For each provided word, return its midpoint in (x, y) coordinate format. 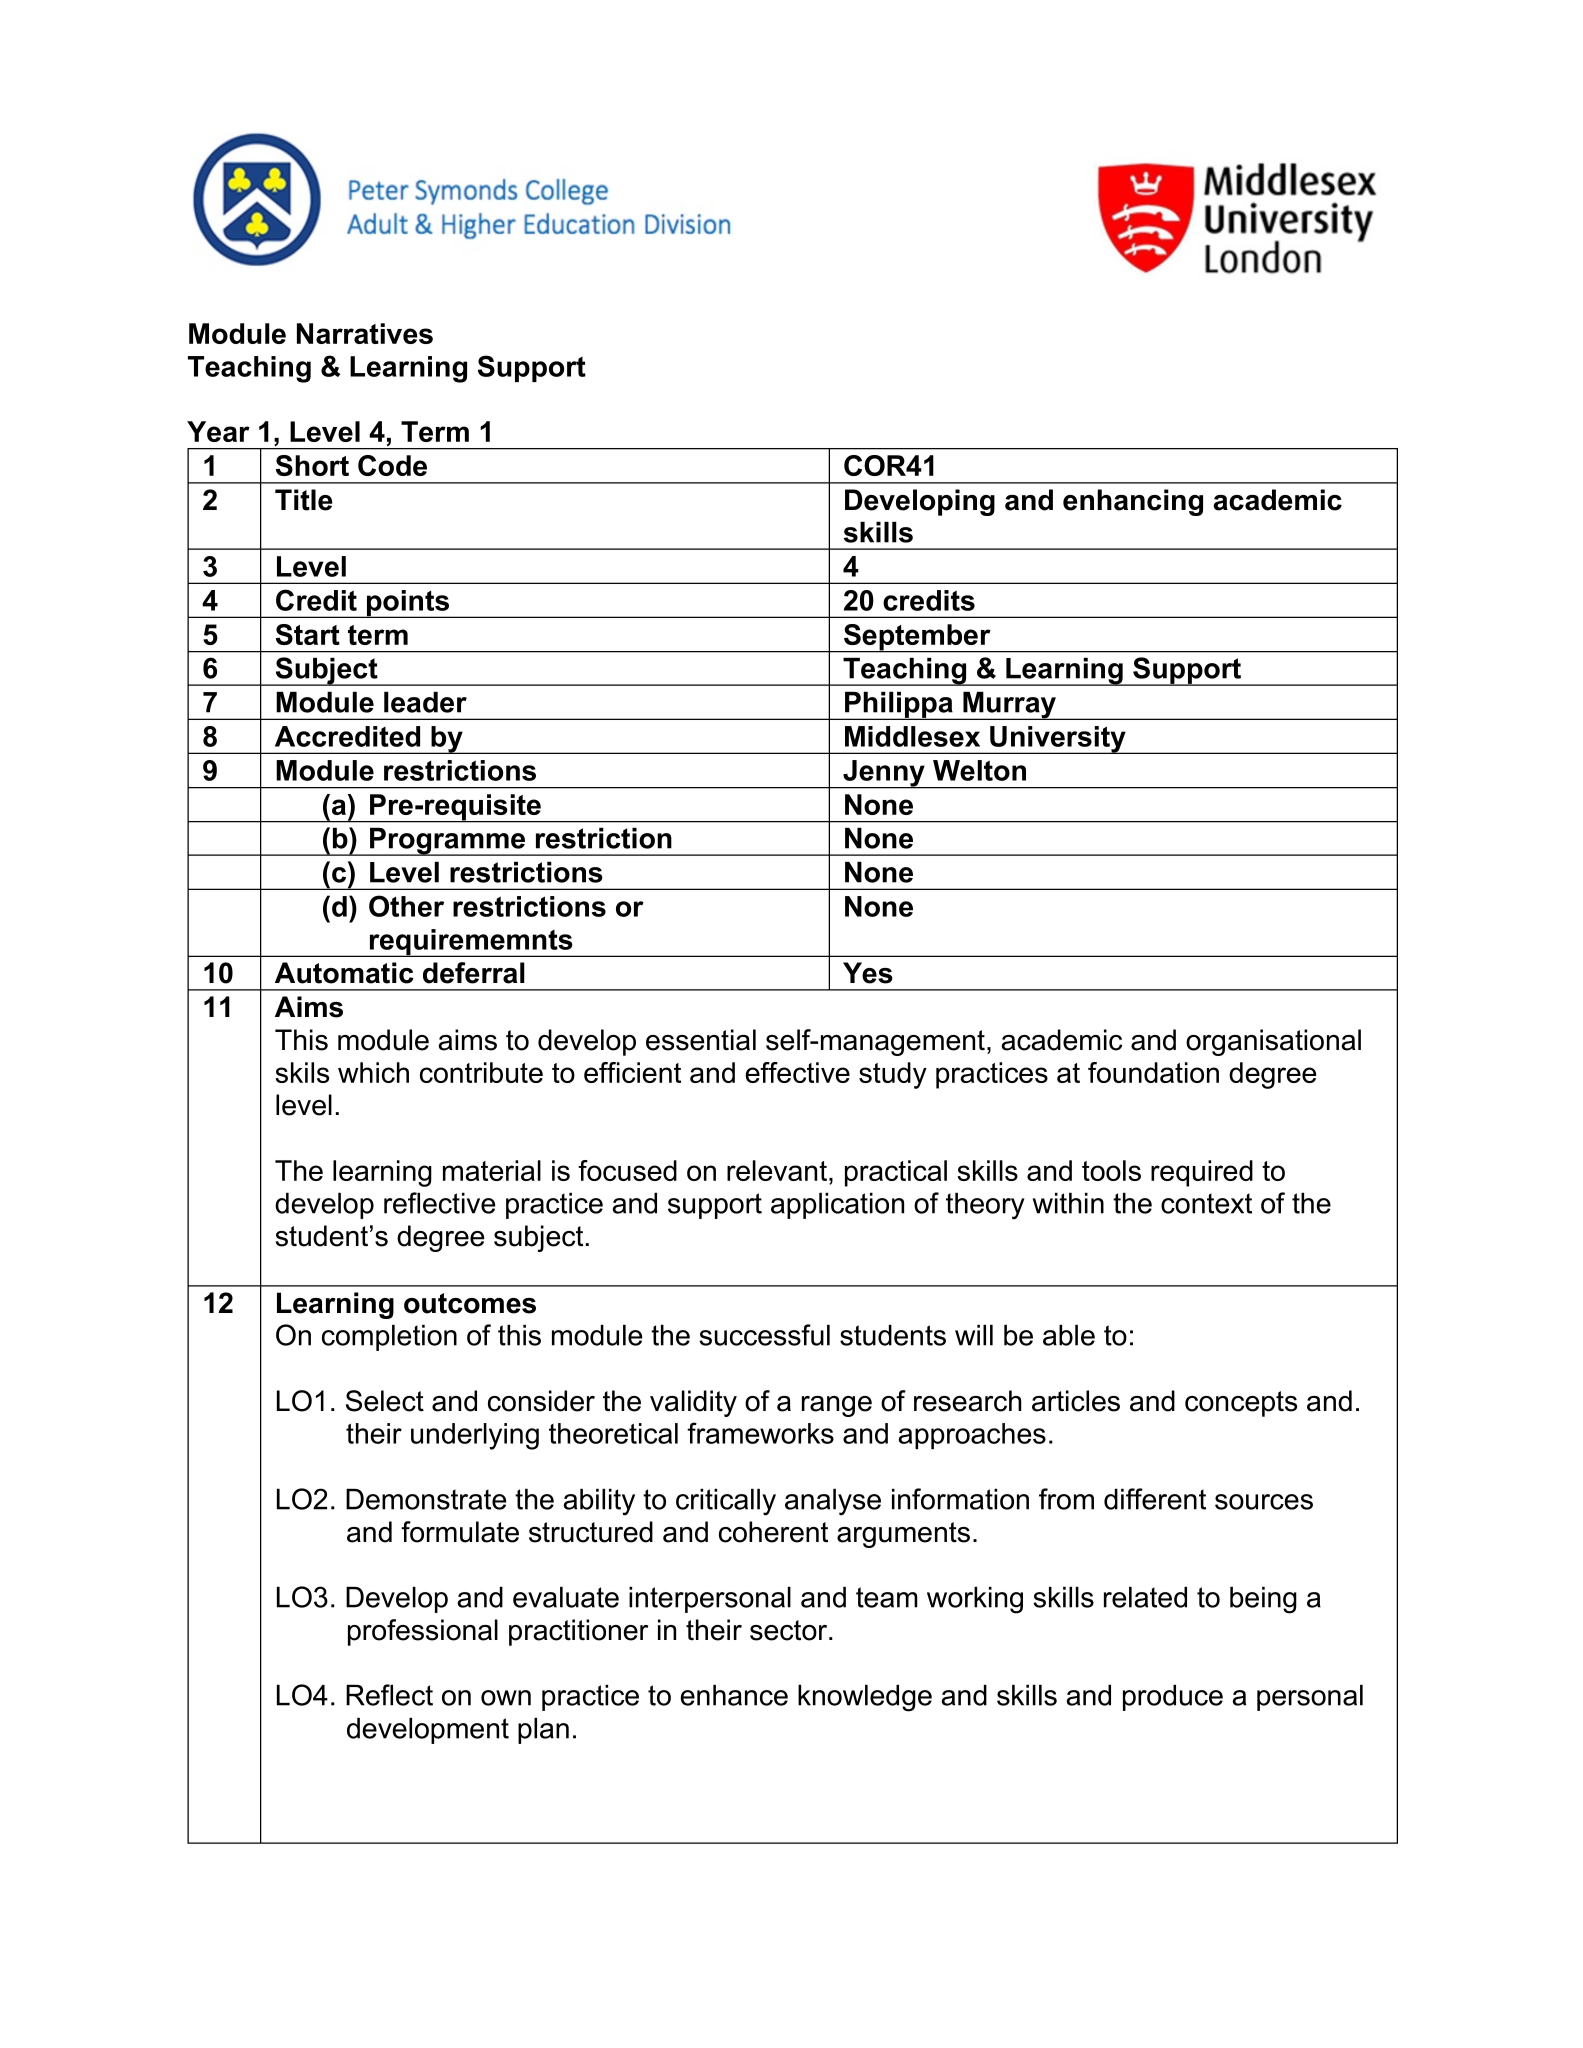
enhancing (1133, 502)
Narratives (365, 333)
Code (392, 465)
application (837, 1206)
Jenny (884, 774)
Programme (448, 842)
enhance (734, 1695)
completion (389, 1338)
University (1058, 740)
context (1206, 1203)
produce (1173, 1698)
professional (423, 1632)
